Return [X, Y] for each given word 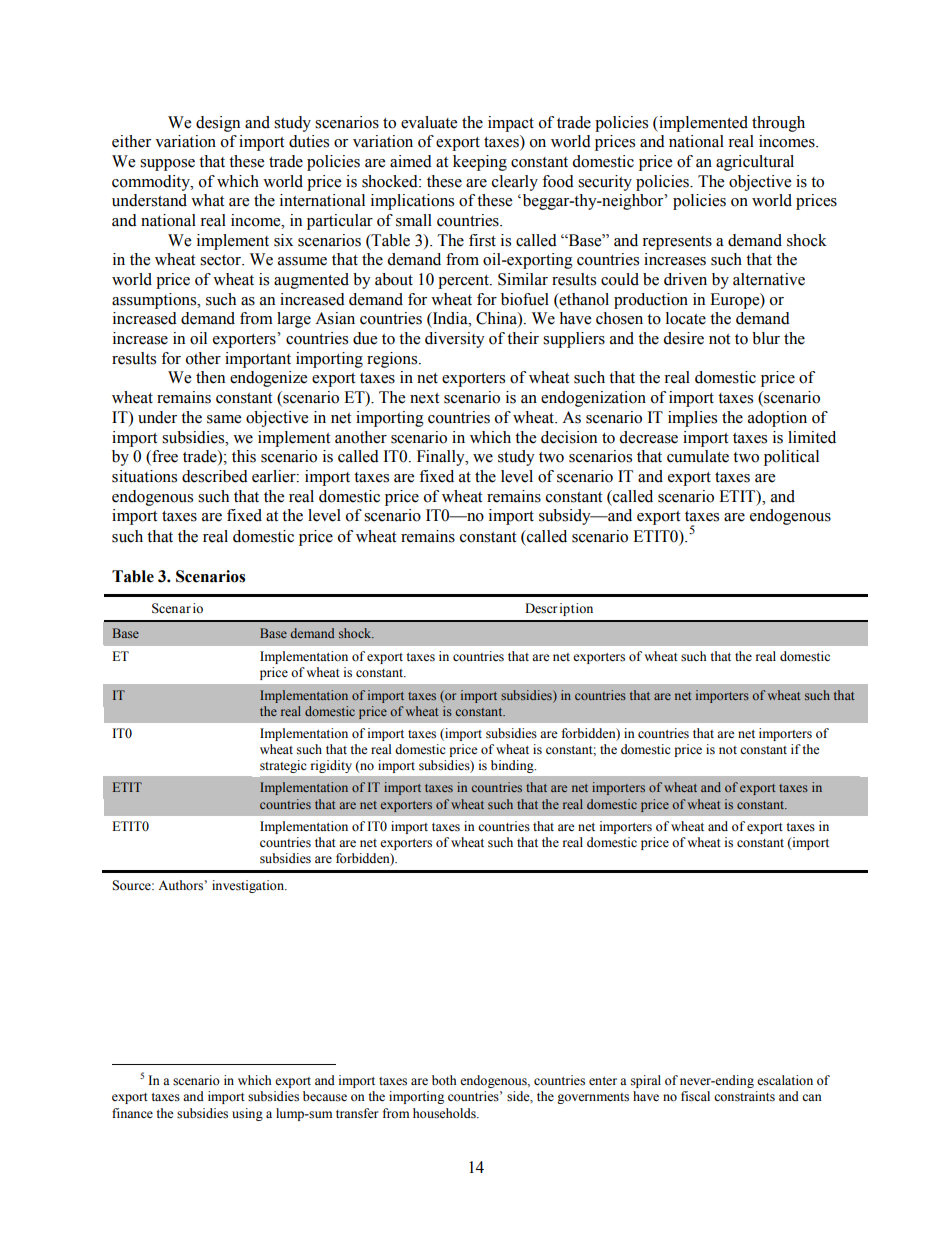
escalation [785, 1080]
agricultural [755, 163]
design [218, 124]
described [215, 476]
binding [513, 766]
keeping [480, 163]
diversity [455, 340]
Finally [442, 458]
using [247, 1114]
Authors [180, 885]
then [210, 377]
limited [812, 437]
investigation [249, 886]
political [791, 458]
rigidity [331, 766]
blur [766, 338]
